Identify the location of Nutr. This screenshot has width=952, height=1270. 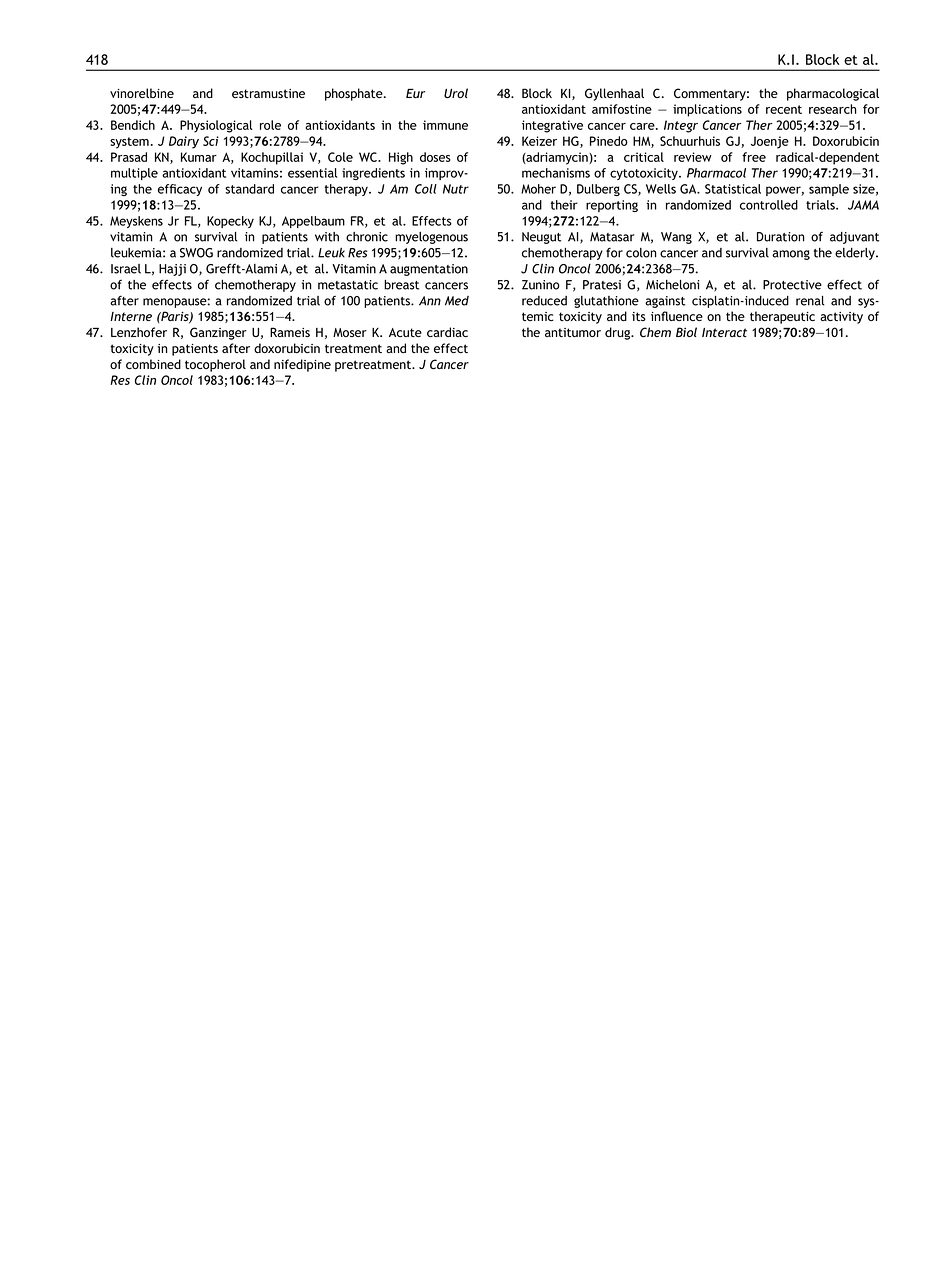
(456, 189).
